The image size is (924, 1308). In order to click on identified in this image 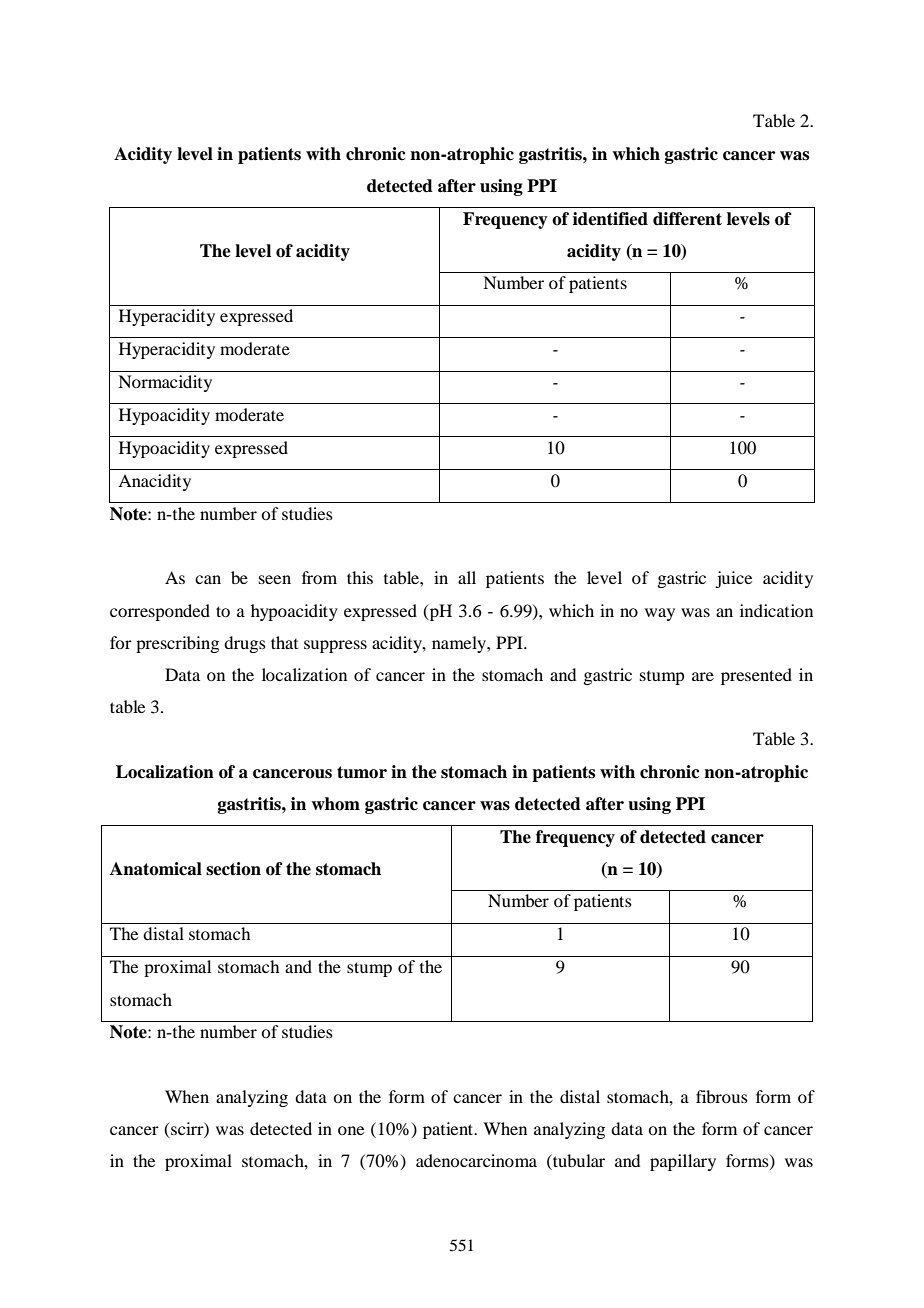, I will do `click(610, 219)`.
